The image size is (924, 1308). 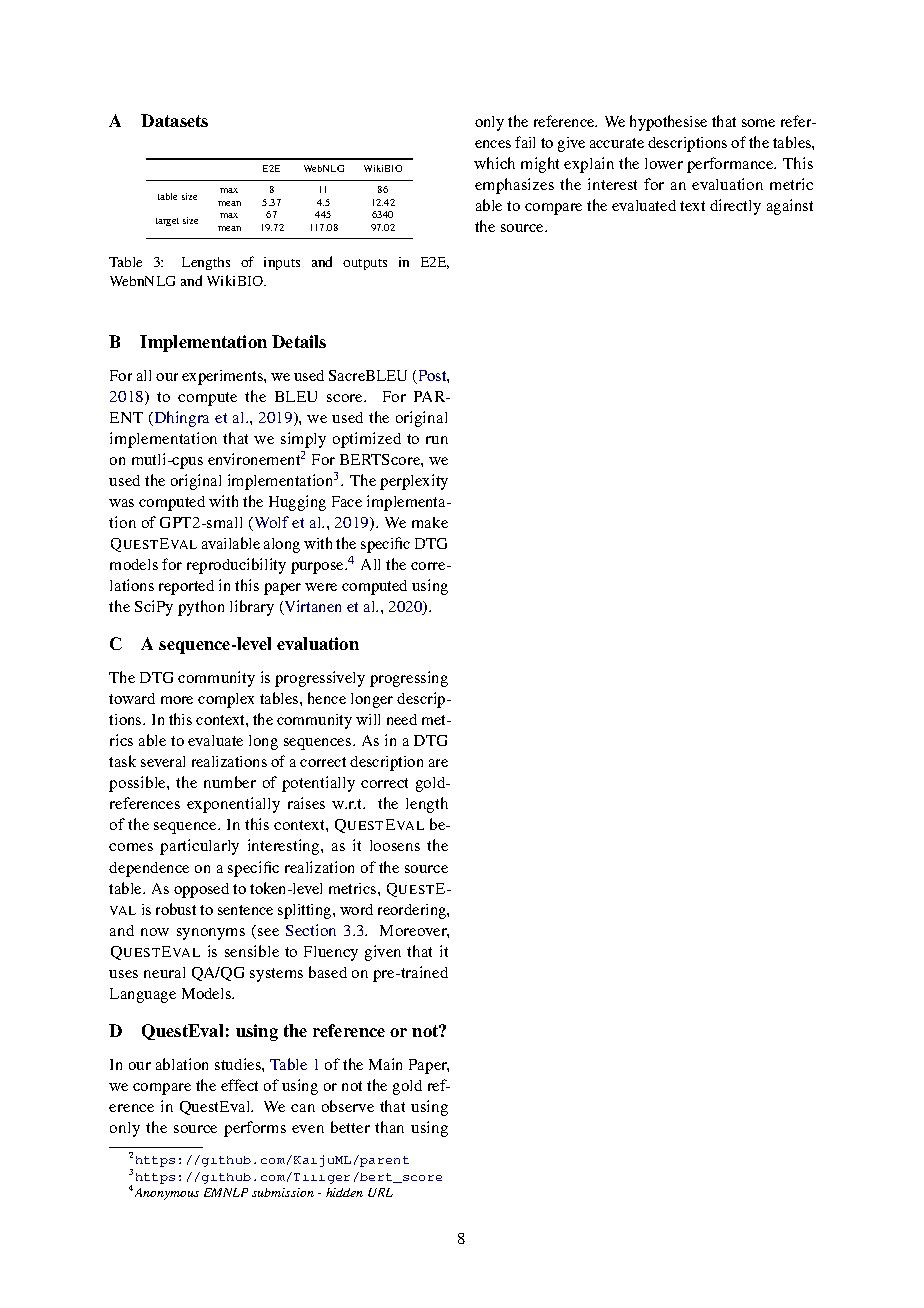 What do you see at coordinates (226, 700) in the image?
I see `complex` at bounding box center [226, 700].
